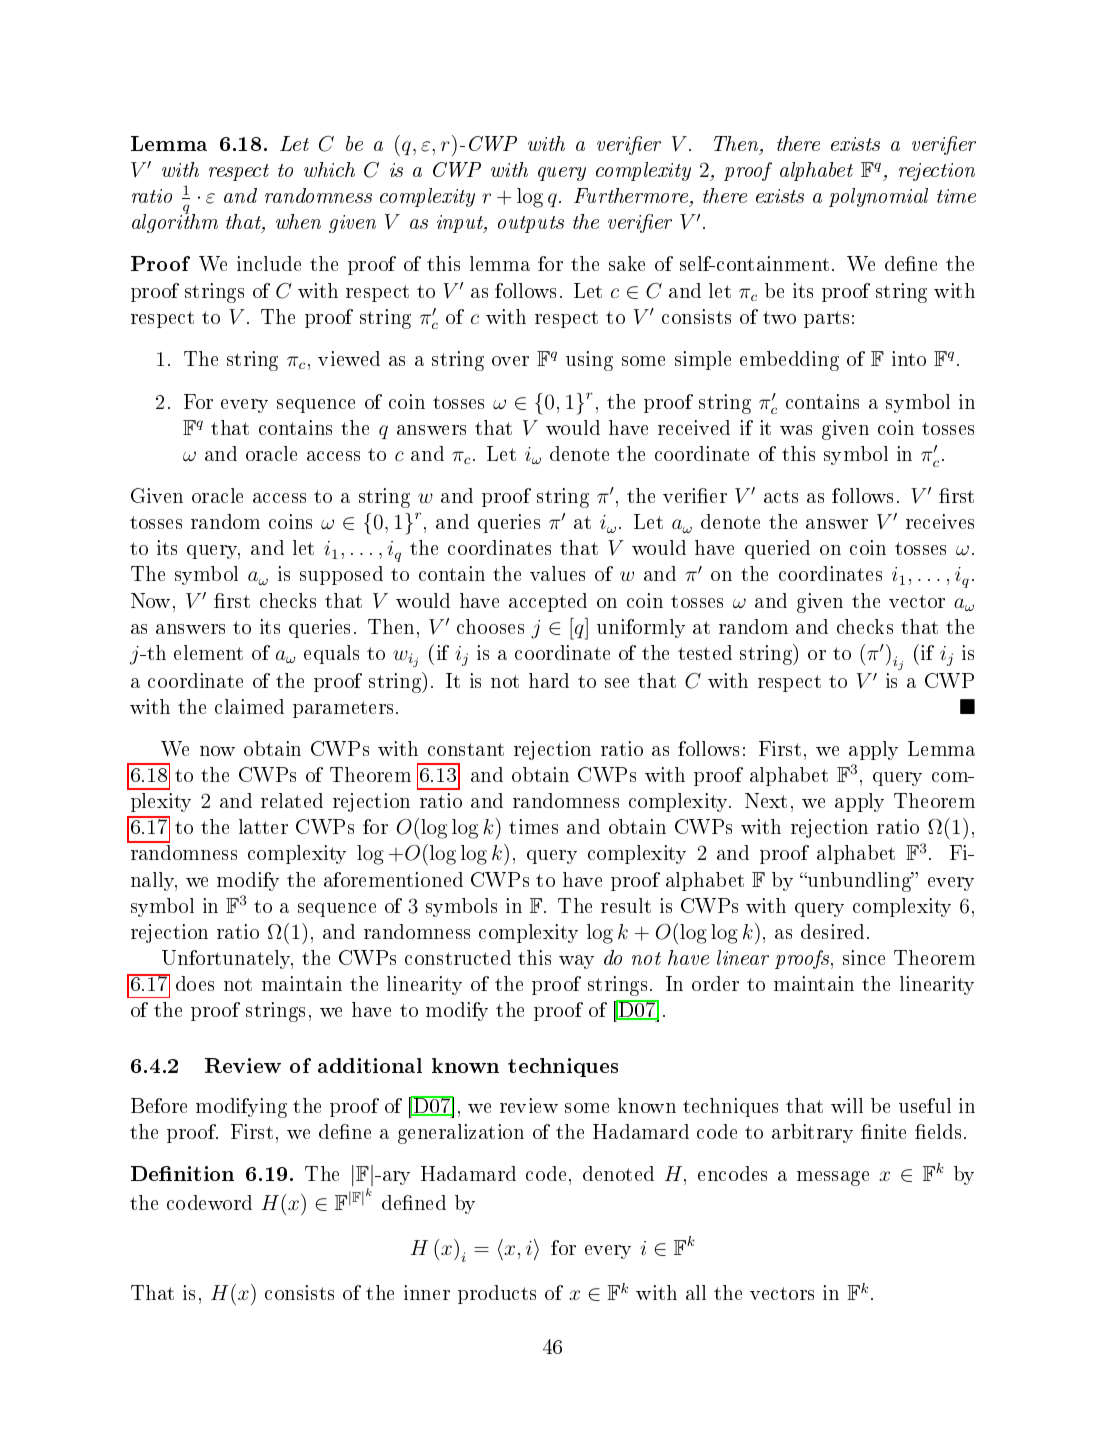 The image size is (1106, 1431). Describe the element at coordinates (263, 826) in the image. I see `latter` at that location.
